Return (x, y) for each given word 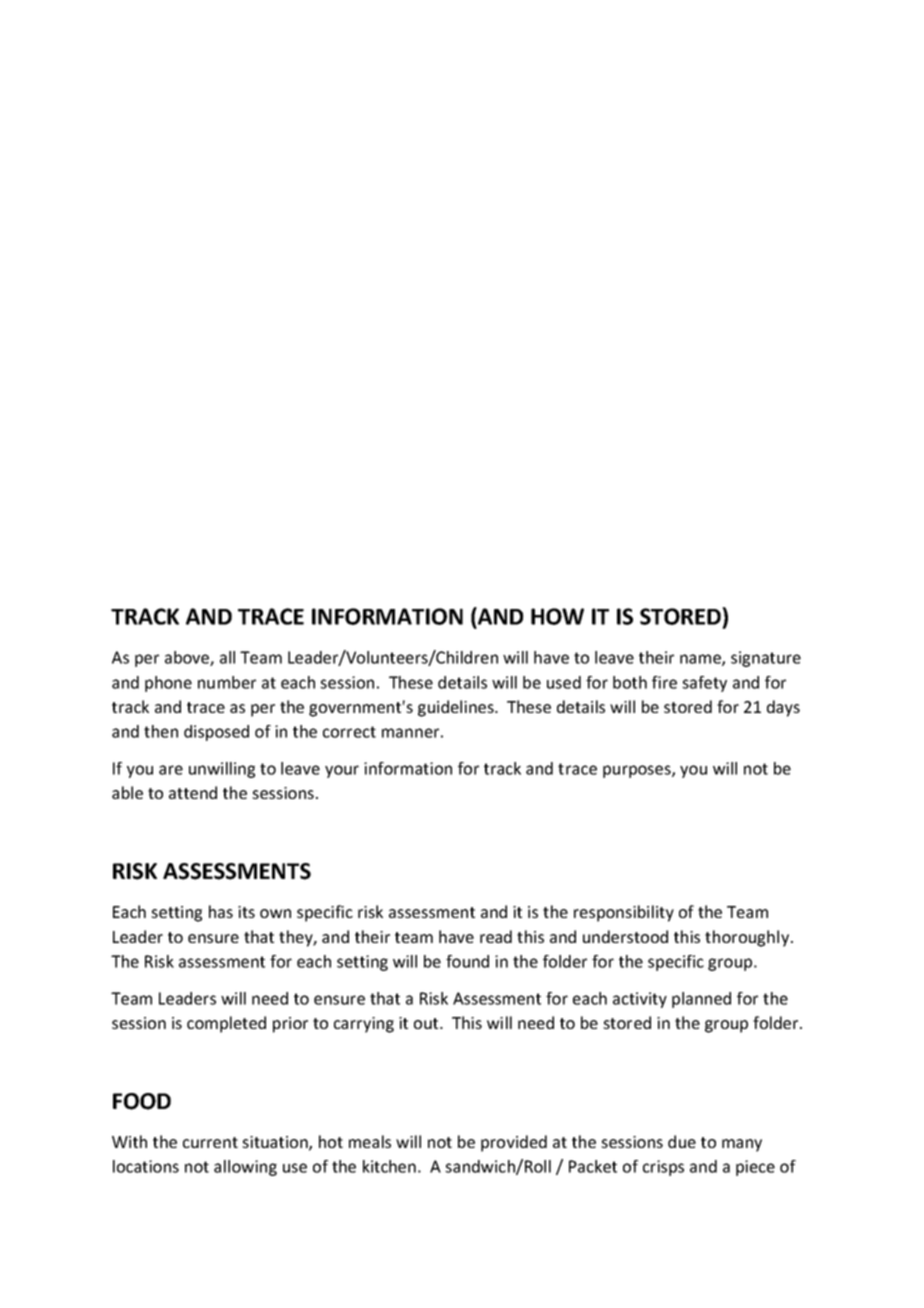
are (171, 770)
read (496, 936)
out (427, 1023)
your (342, 771)
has (221, 911)
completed (226, 1024)
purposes (638, 771)
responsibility (624, 913)
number (227, 682)
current (210, 1142)
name (701, 660)
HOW (557, 616)
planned (701, 1000)
